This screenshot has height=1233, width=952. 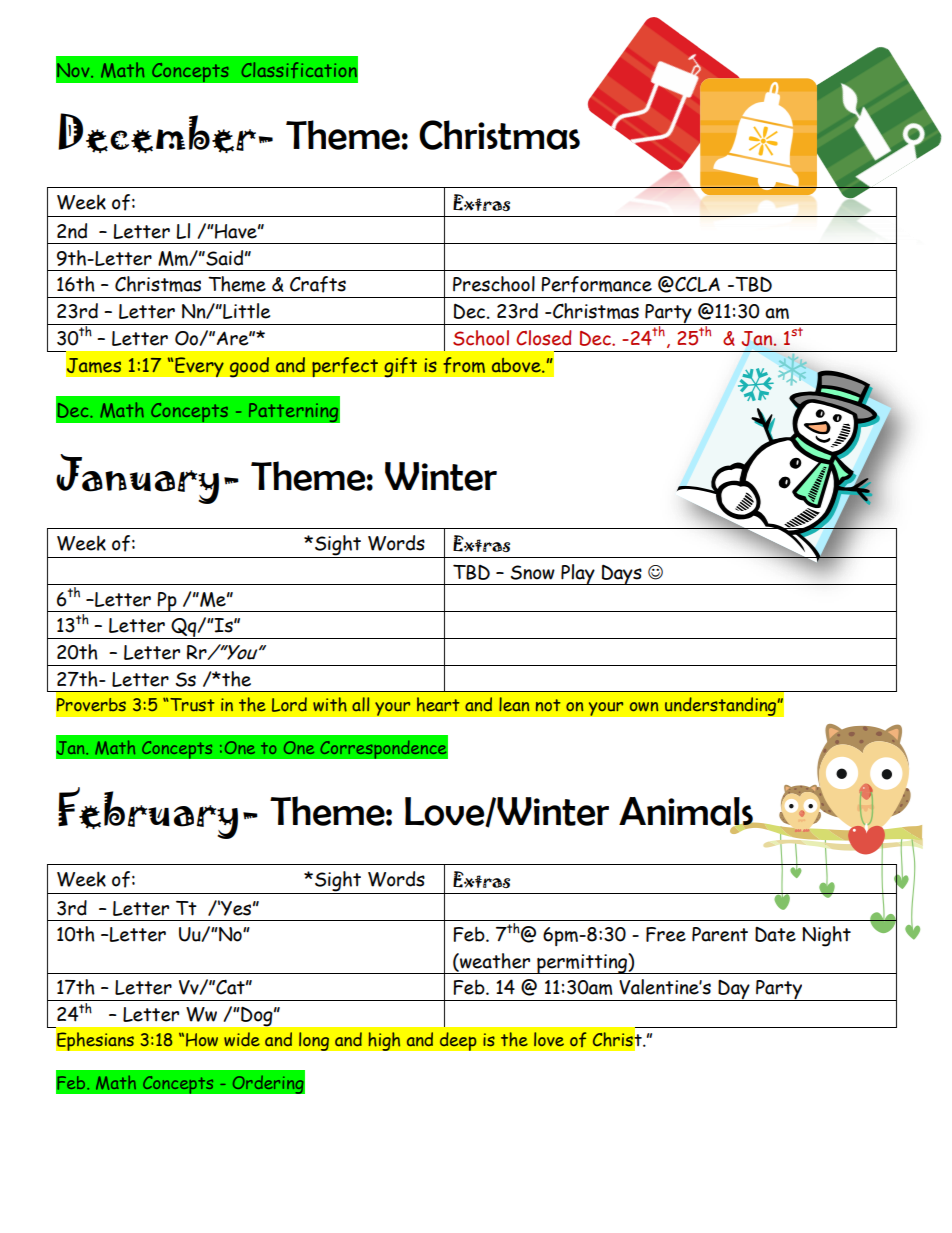 I want to click on Performance, so click(x=596, y=284).
